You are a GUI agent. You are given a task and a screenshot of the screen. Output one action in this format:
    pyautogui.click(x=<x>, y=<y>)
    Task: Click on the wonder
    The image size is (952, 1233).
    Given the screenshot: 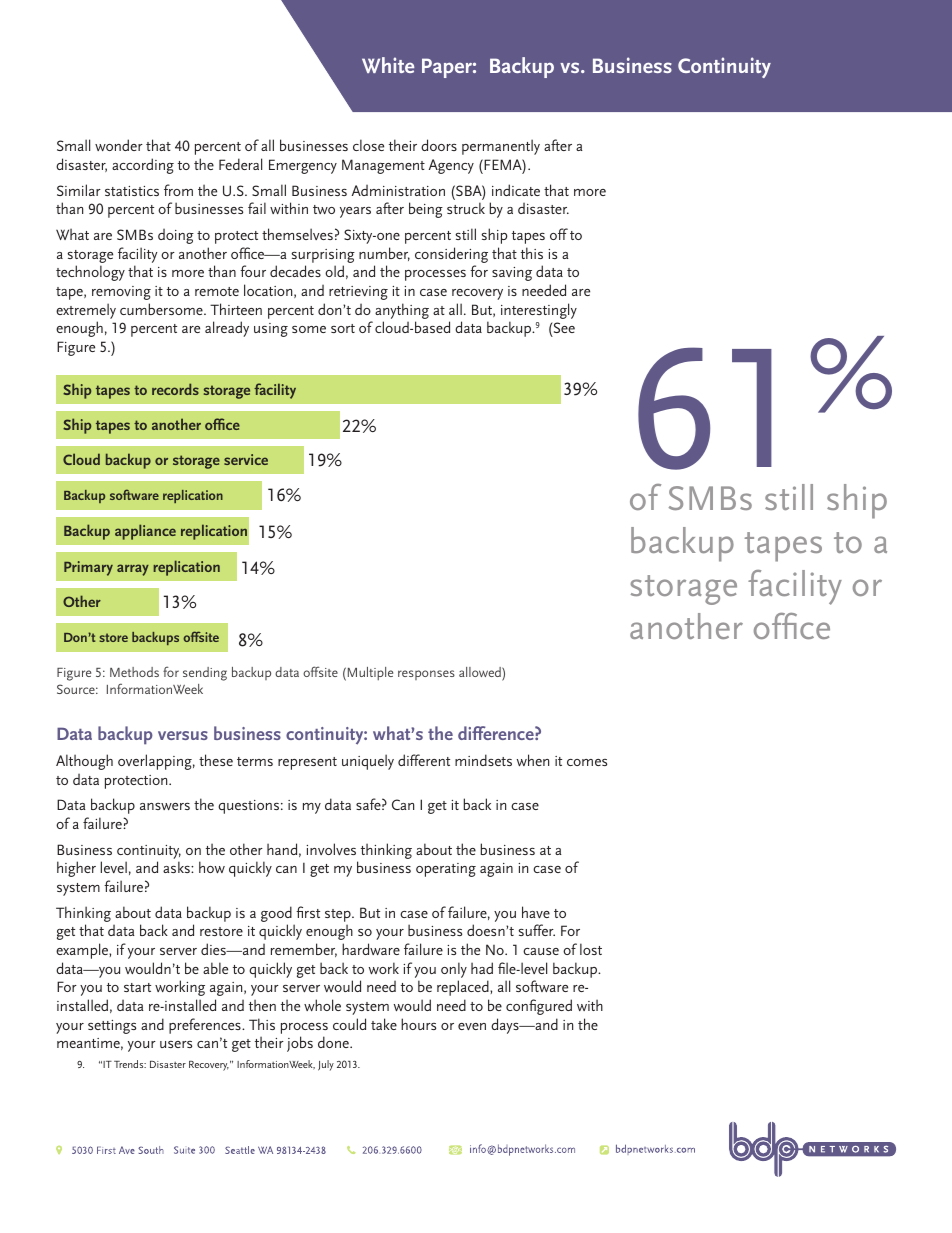 What is the action you would take?
    pyautogui.click(x=119, y=145)
